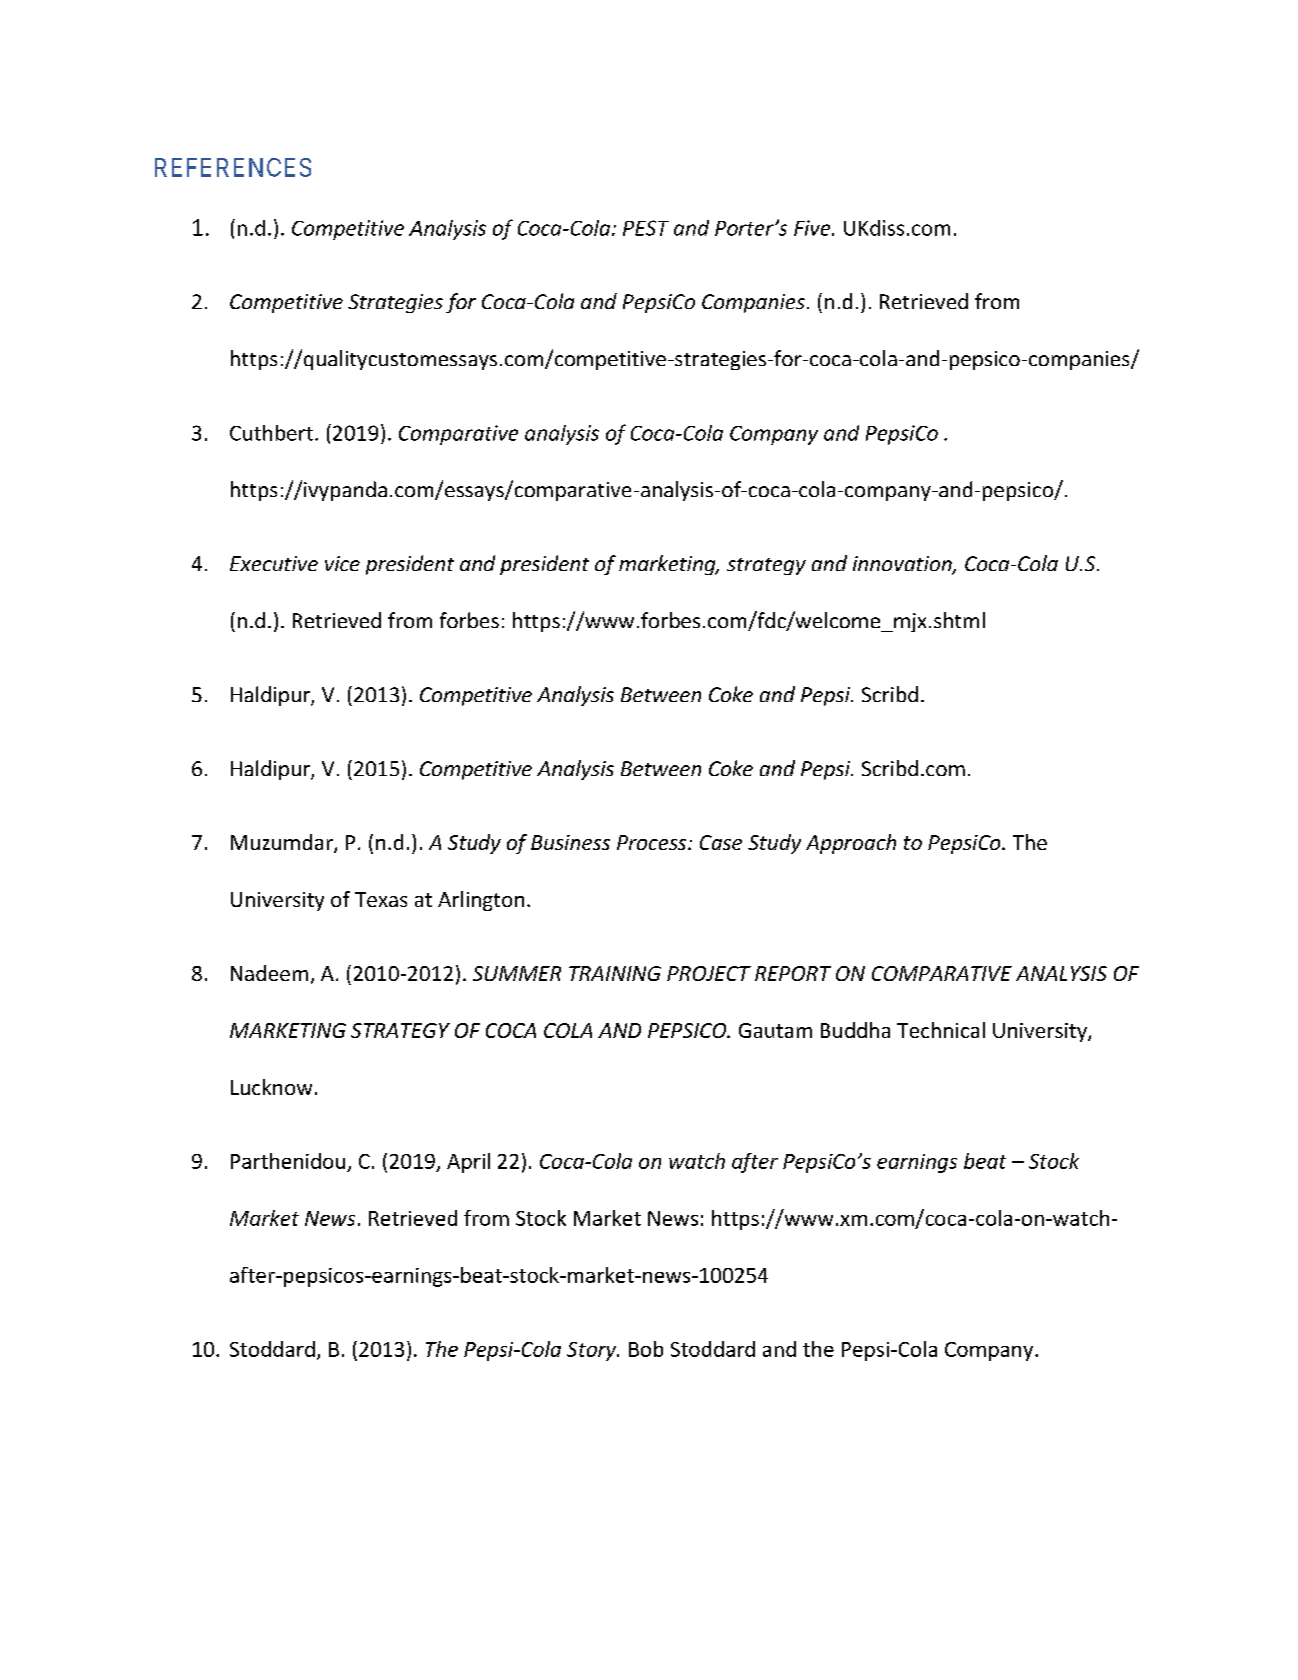 The width and height of the screenshot is (1298, 1680). Describe the element at coordinates (233, 167) in the screenshot. I see `REFERENCES` at that location.
